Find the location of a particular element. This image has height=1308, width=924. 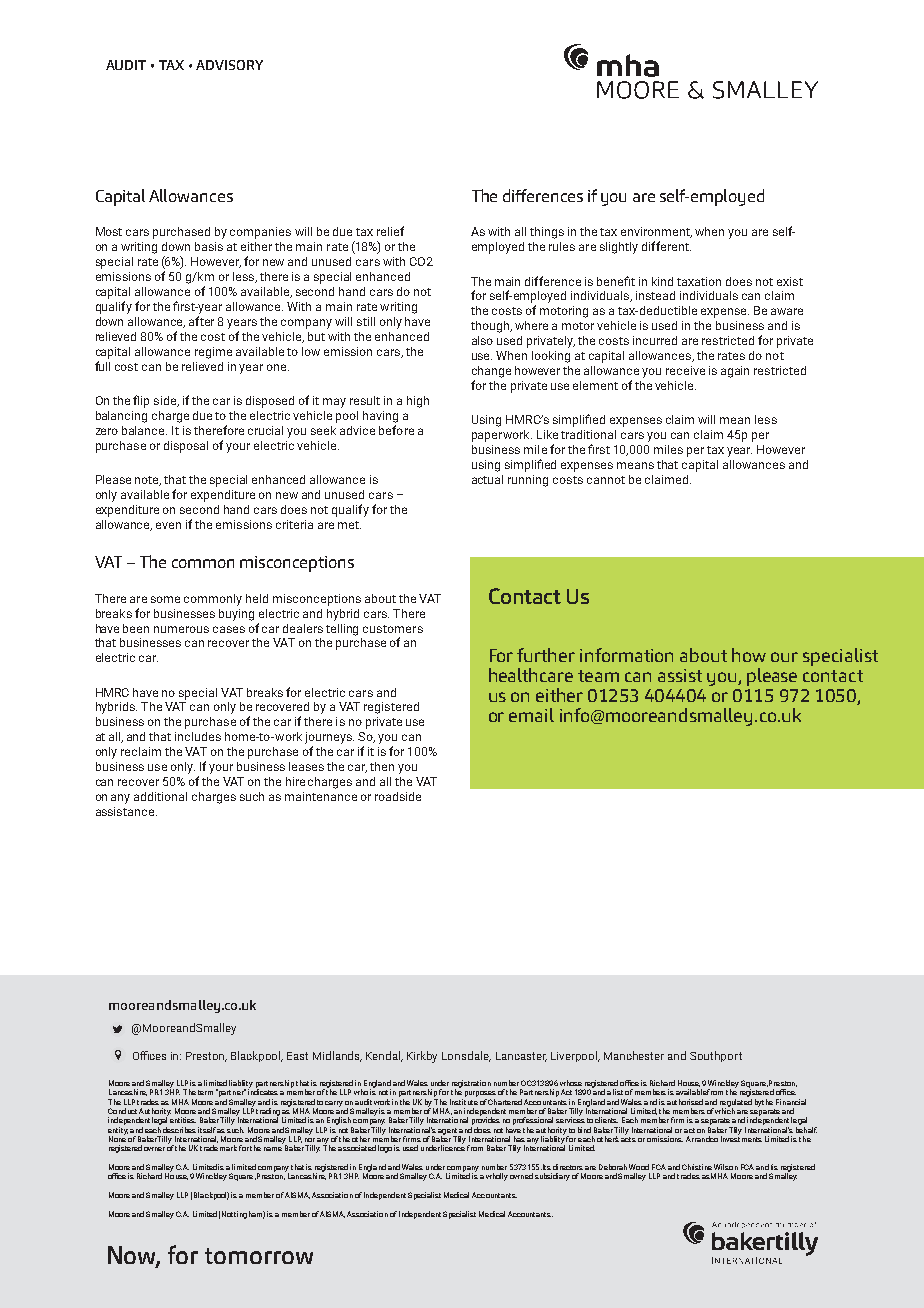

ADVISORY is located at coordinates (229, 65).
